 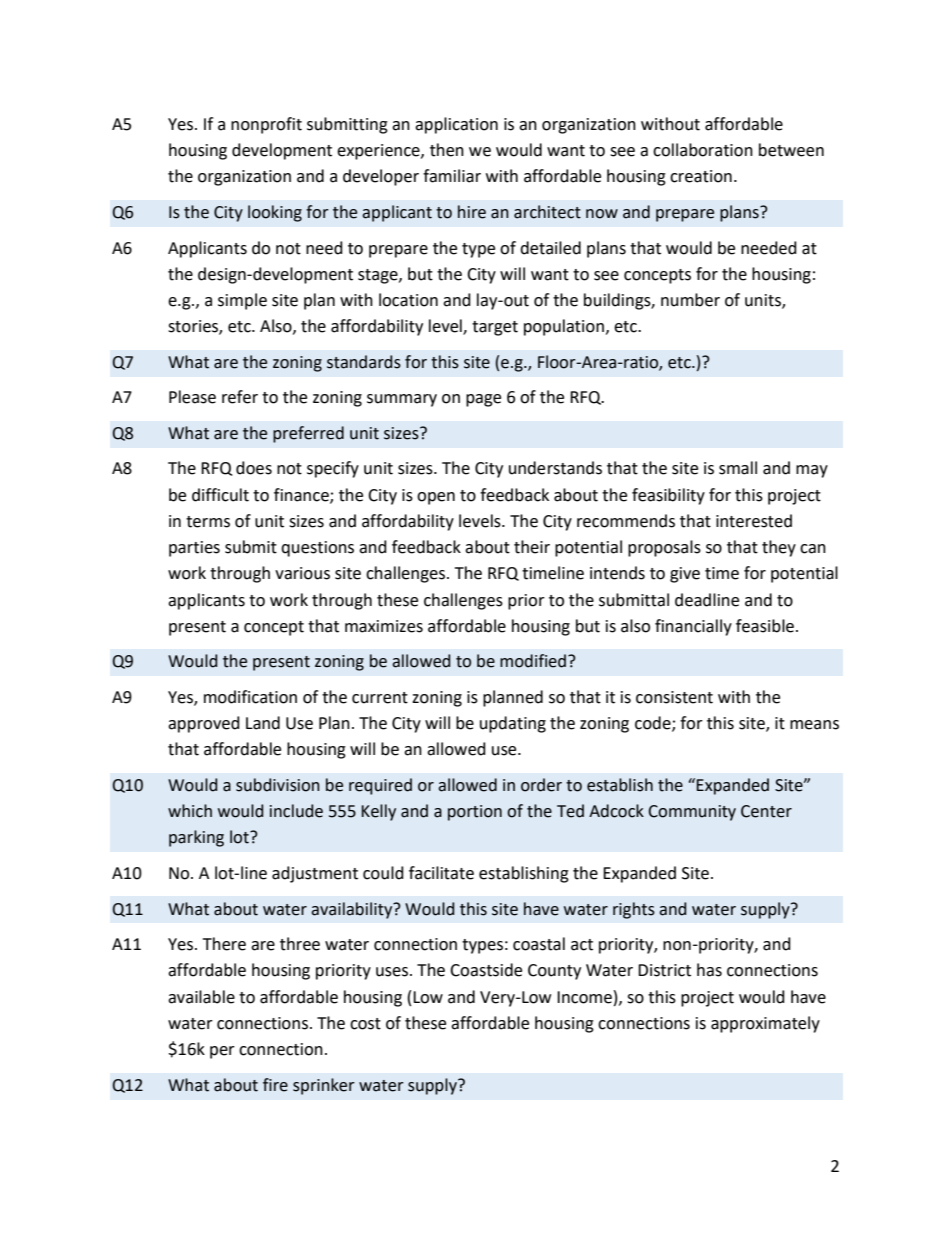 What do you see at coordinates (555, 468) in the image?
I see `understands` at bounding box center [555, 468].
